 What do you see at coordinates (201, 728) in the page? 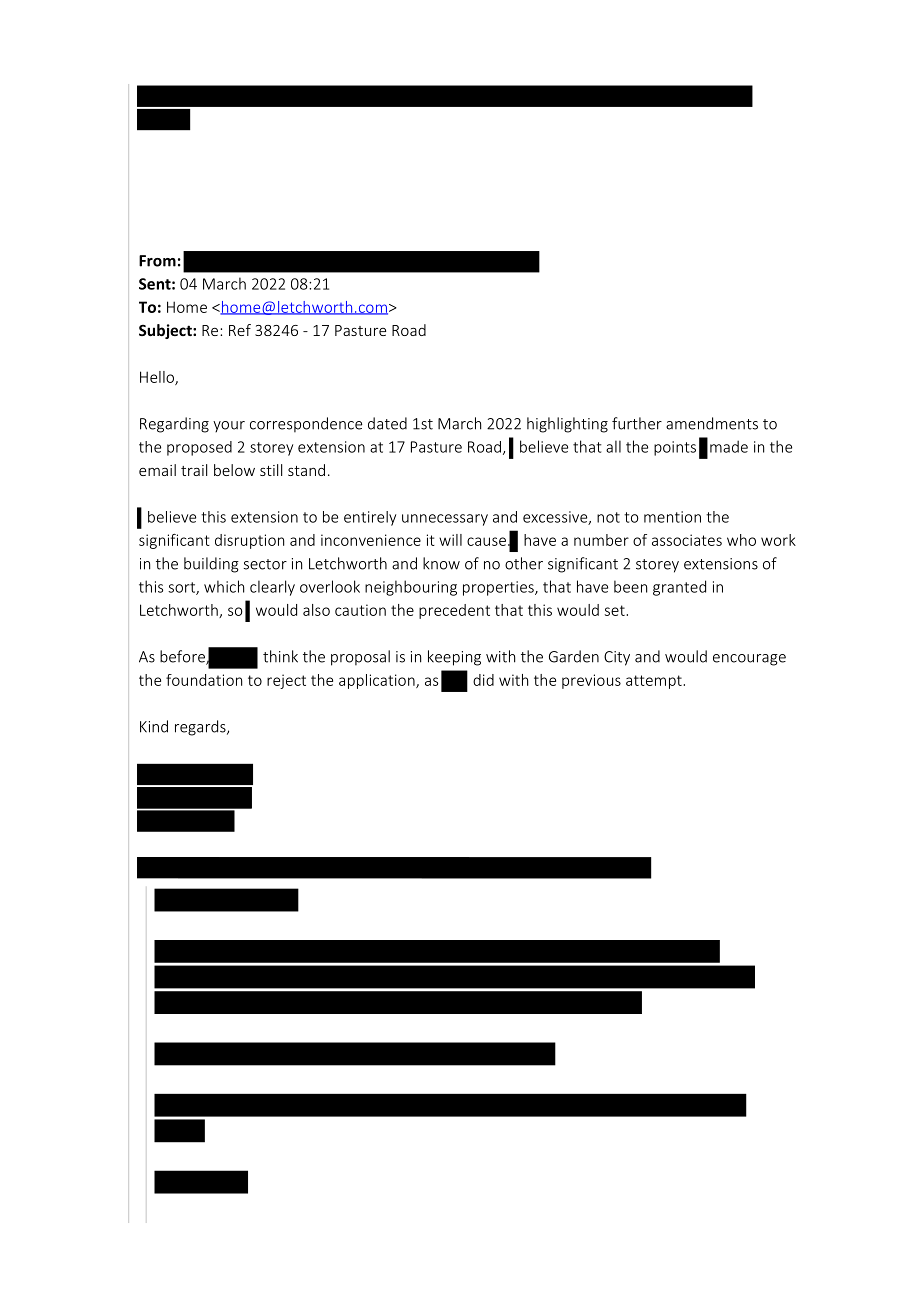
I see `regards` at bounding box center [201, 728].
